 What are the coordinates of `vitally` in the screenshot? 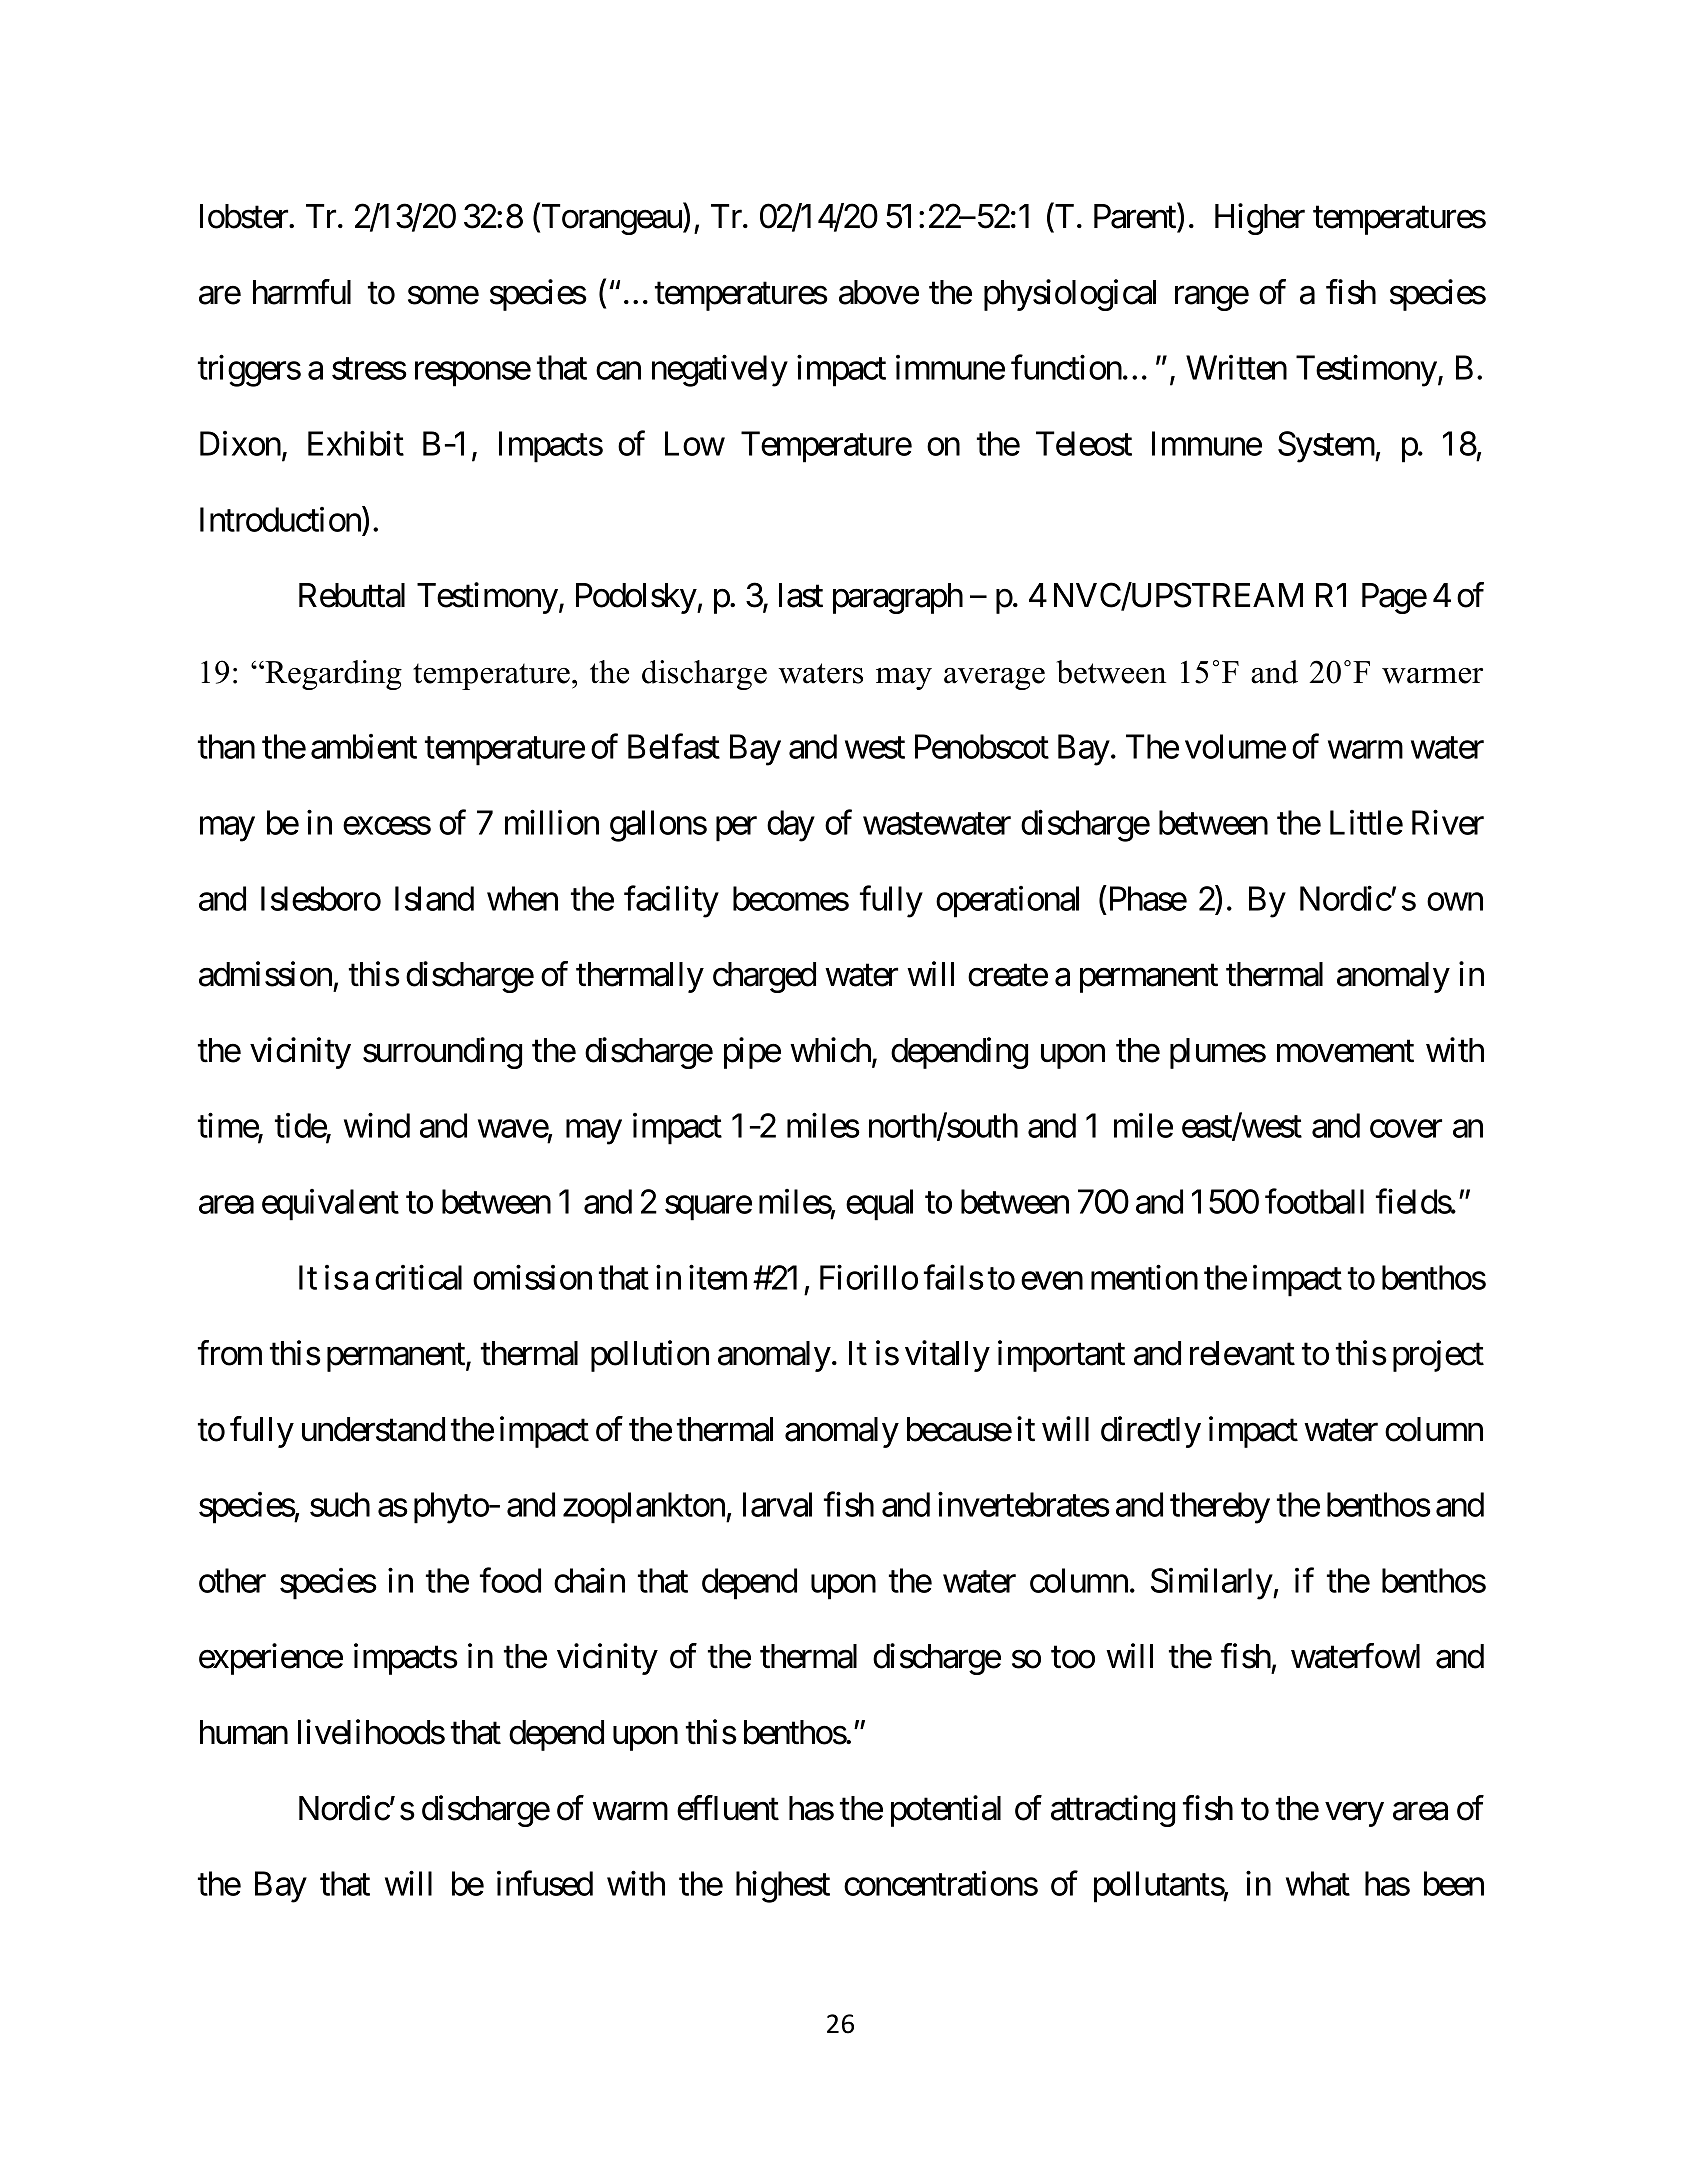 It's located at (947, 1356).
